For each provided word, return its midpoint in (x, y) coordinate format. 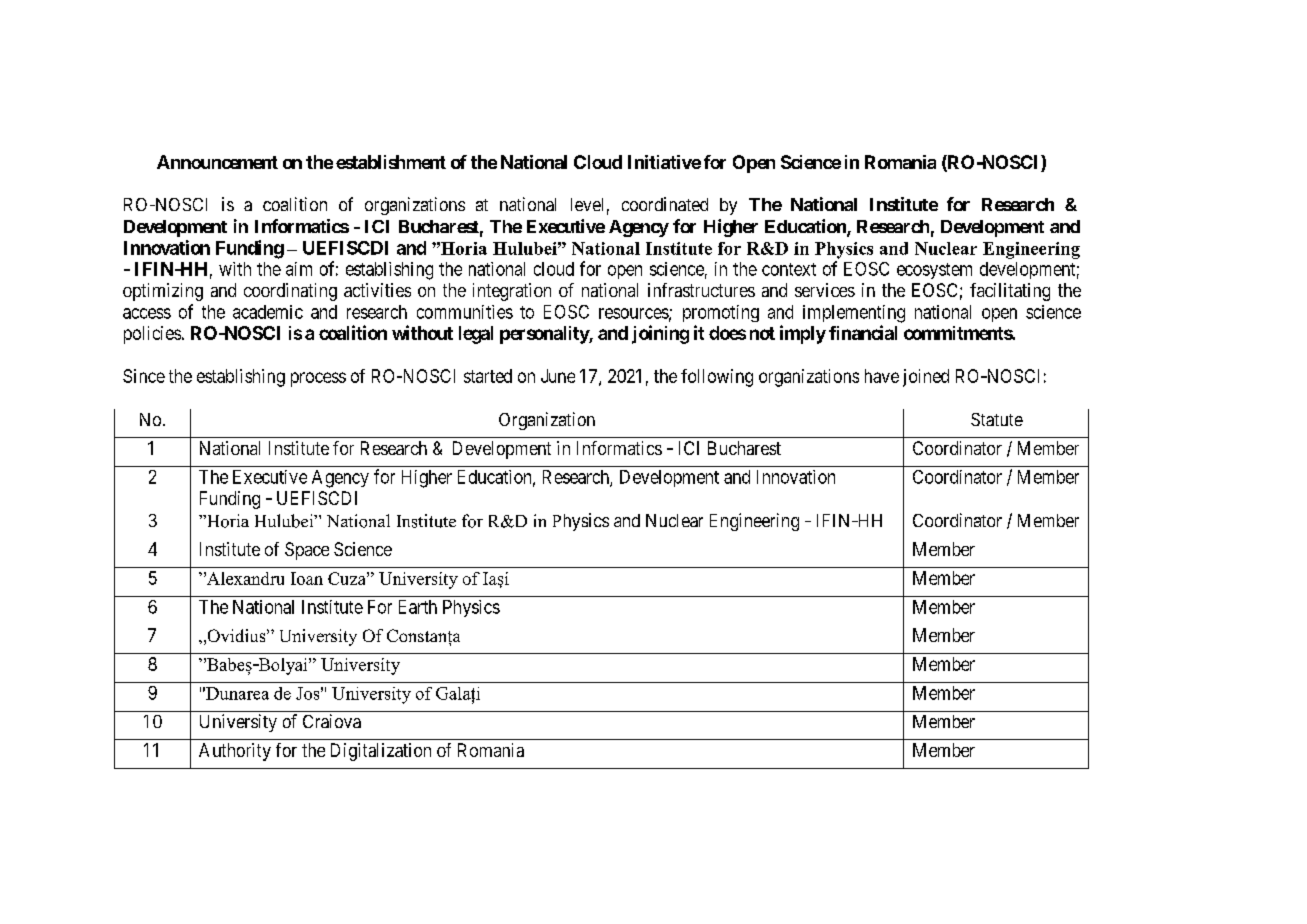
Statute (997, 419)
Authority (235, 752)
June (558, 376)
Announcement (217, 162)
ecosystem (934, 271)
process (318, 379)
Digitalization (381, 752)
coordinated (665, 204)
